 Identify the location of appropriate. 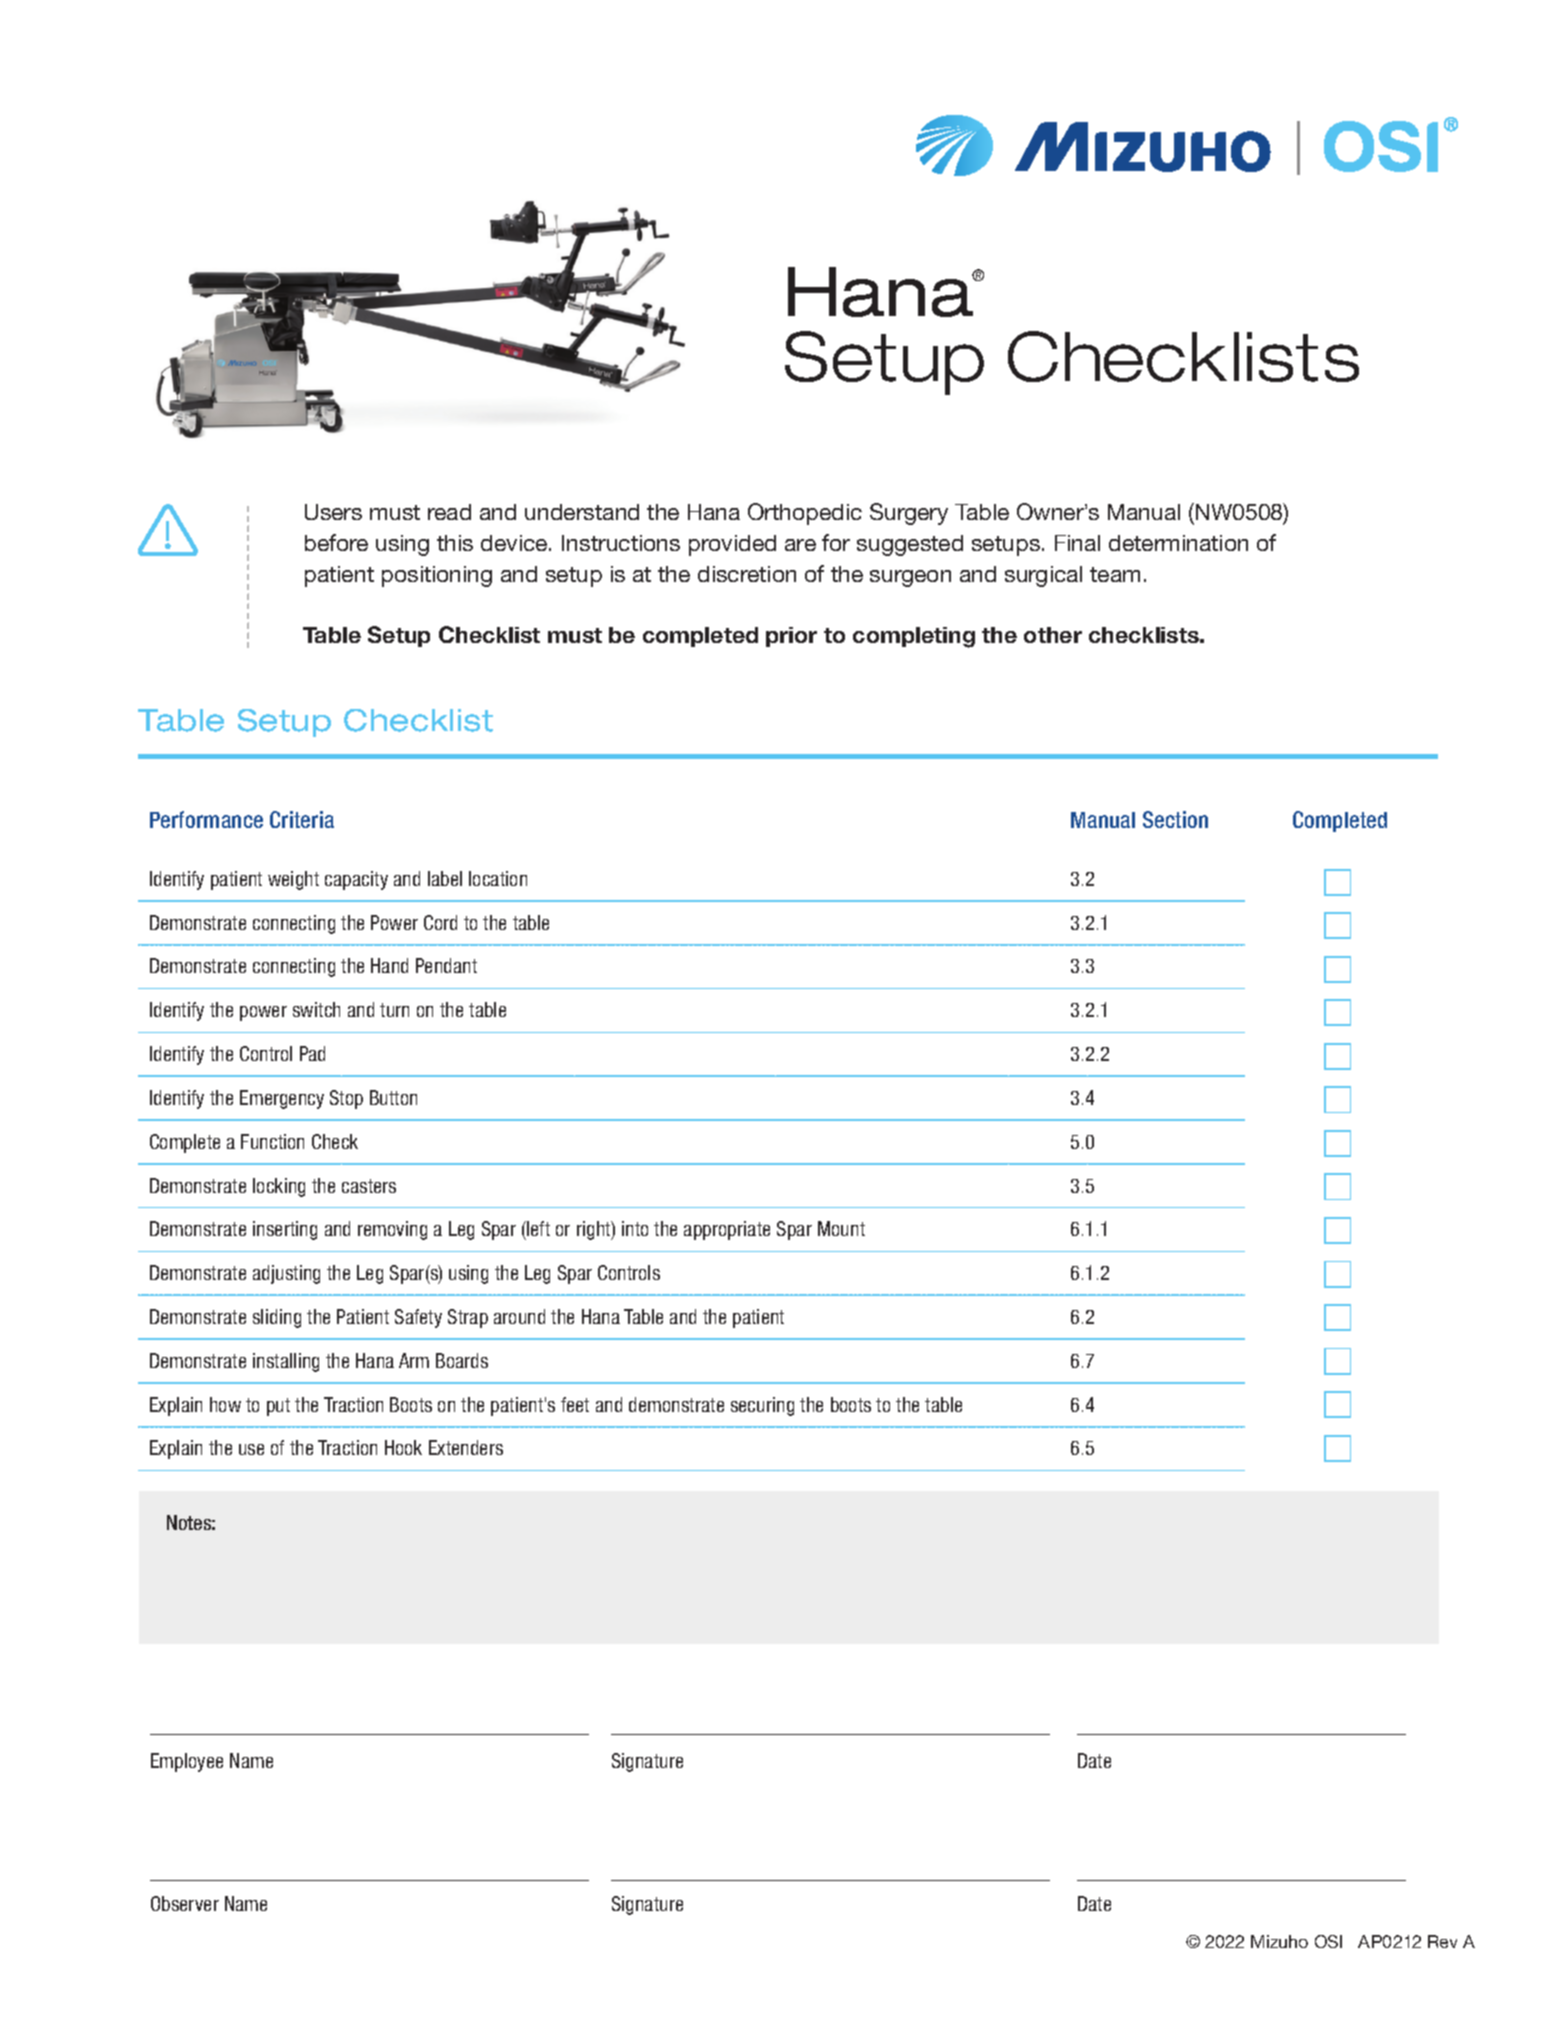
(727, 1230).
